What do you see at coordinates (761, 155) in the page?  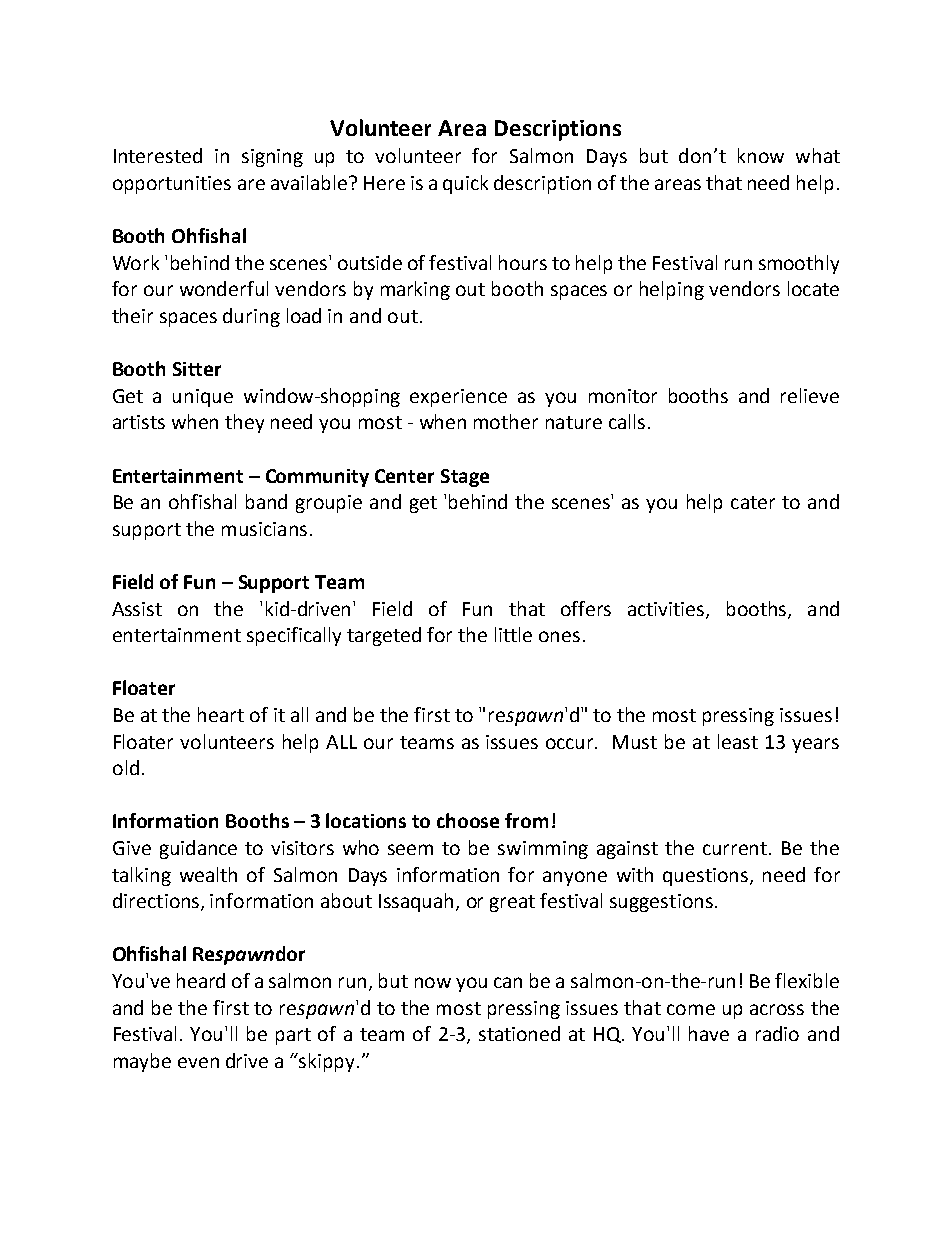 I see `know` at bounding box center [761, 155].
